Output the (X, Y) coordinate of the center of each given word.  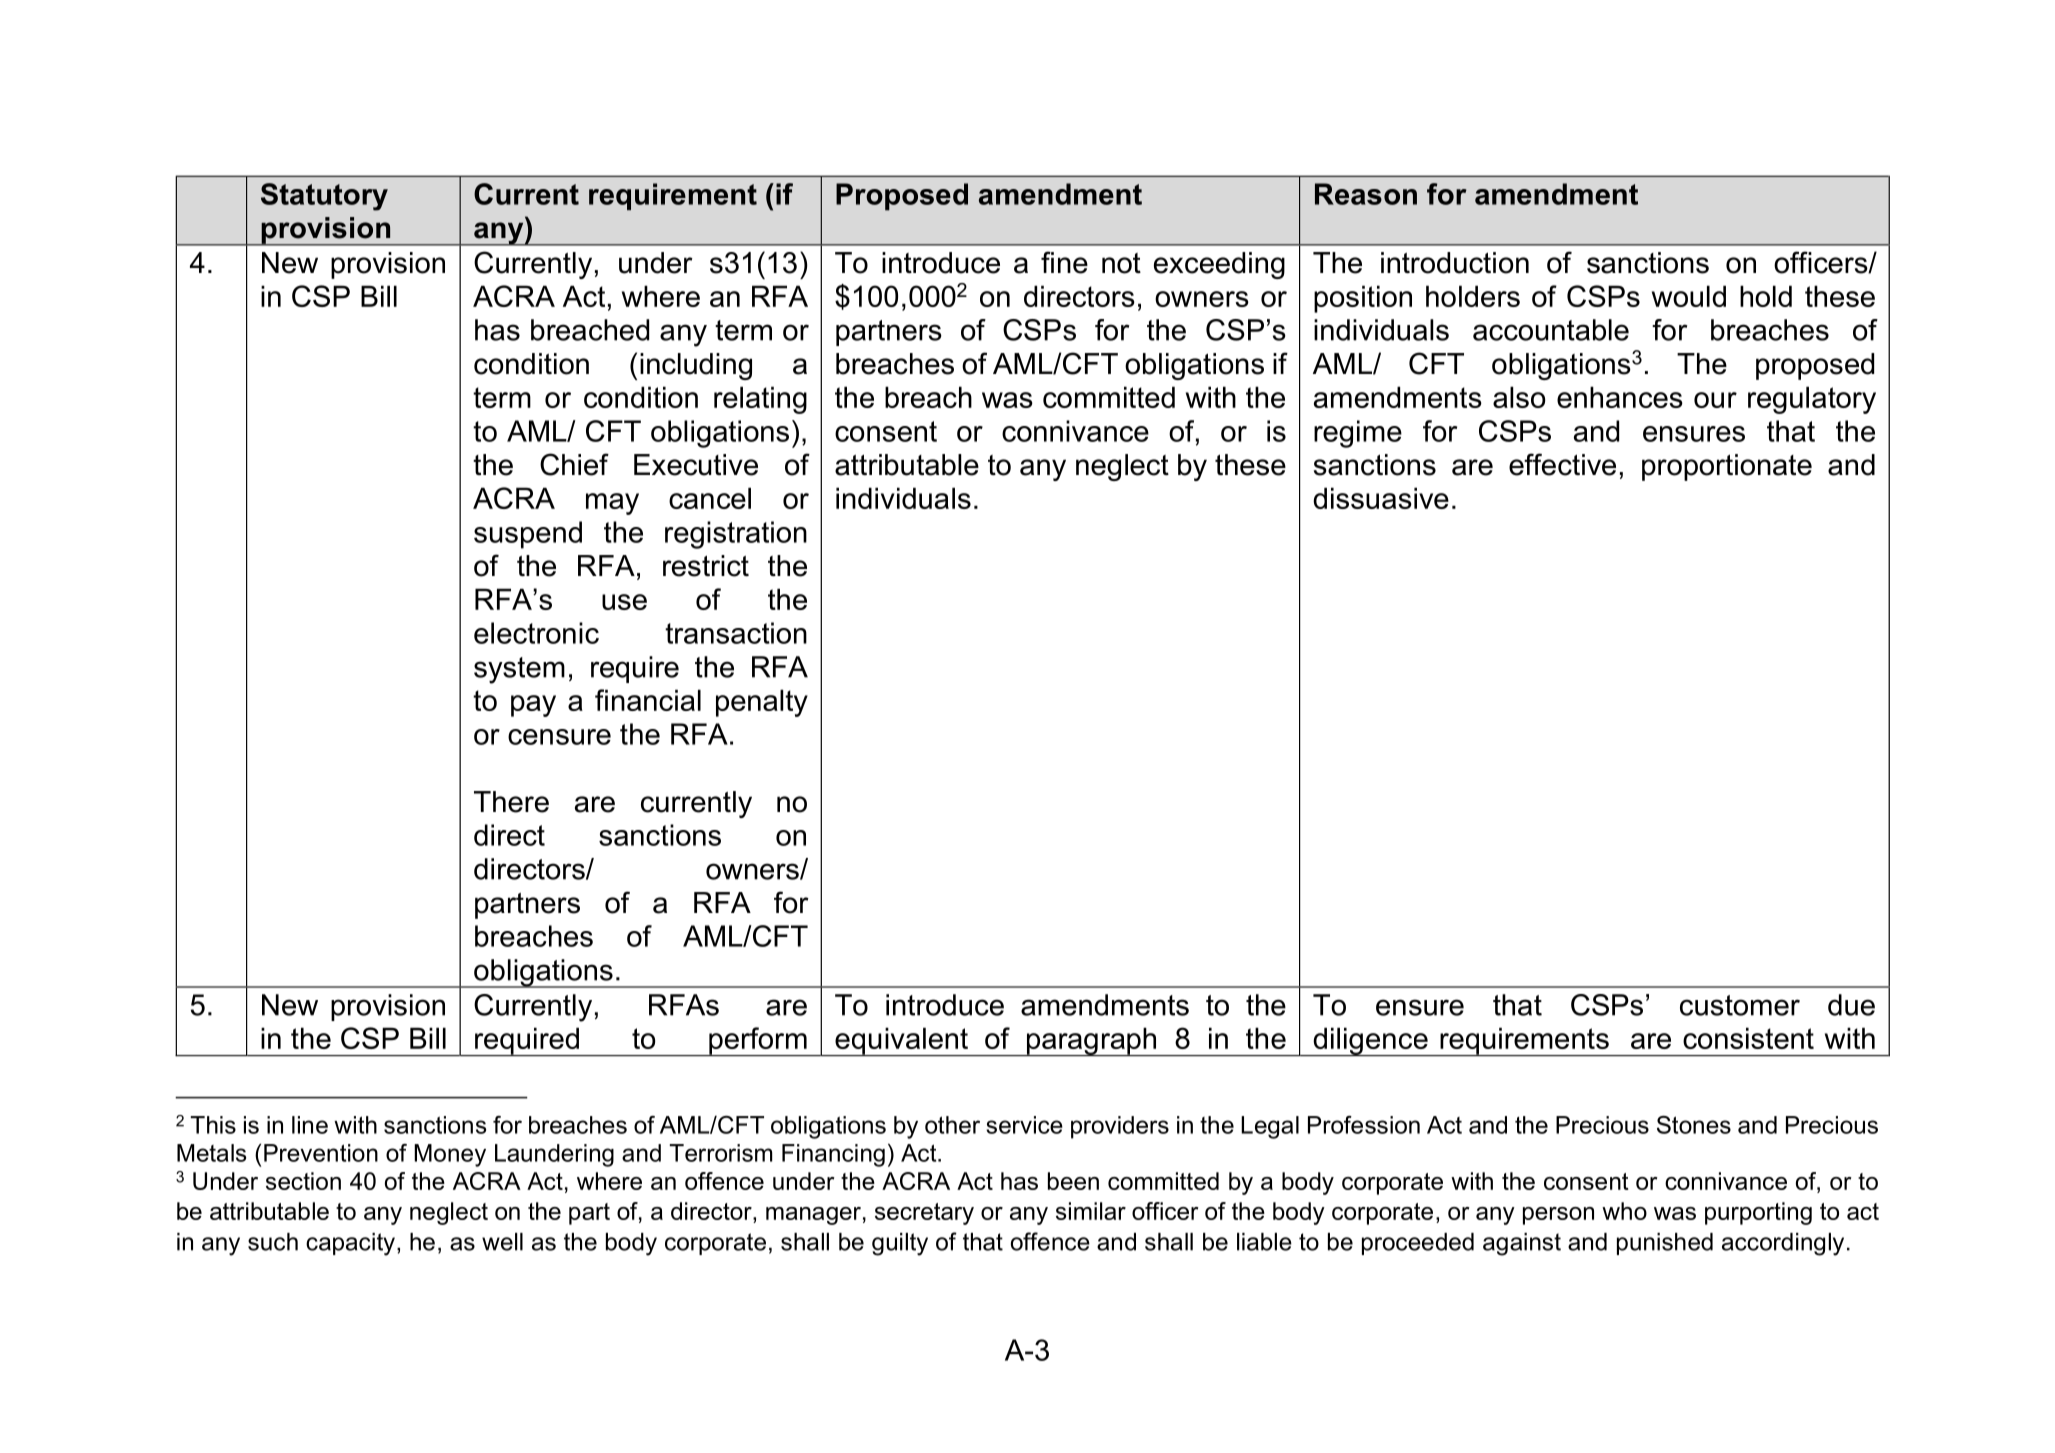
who (1624, 1211)
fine (1064, 262)
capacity (350, 1244)
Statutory (324, 197)
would (1689, 296)
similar (1091, 1211)
